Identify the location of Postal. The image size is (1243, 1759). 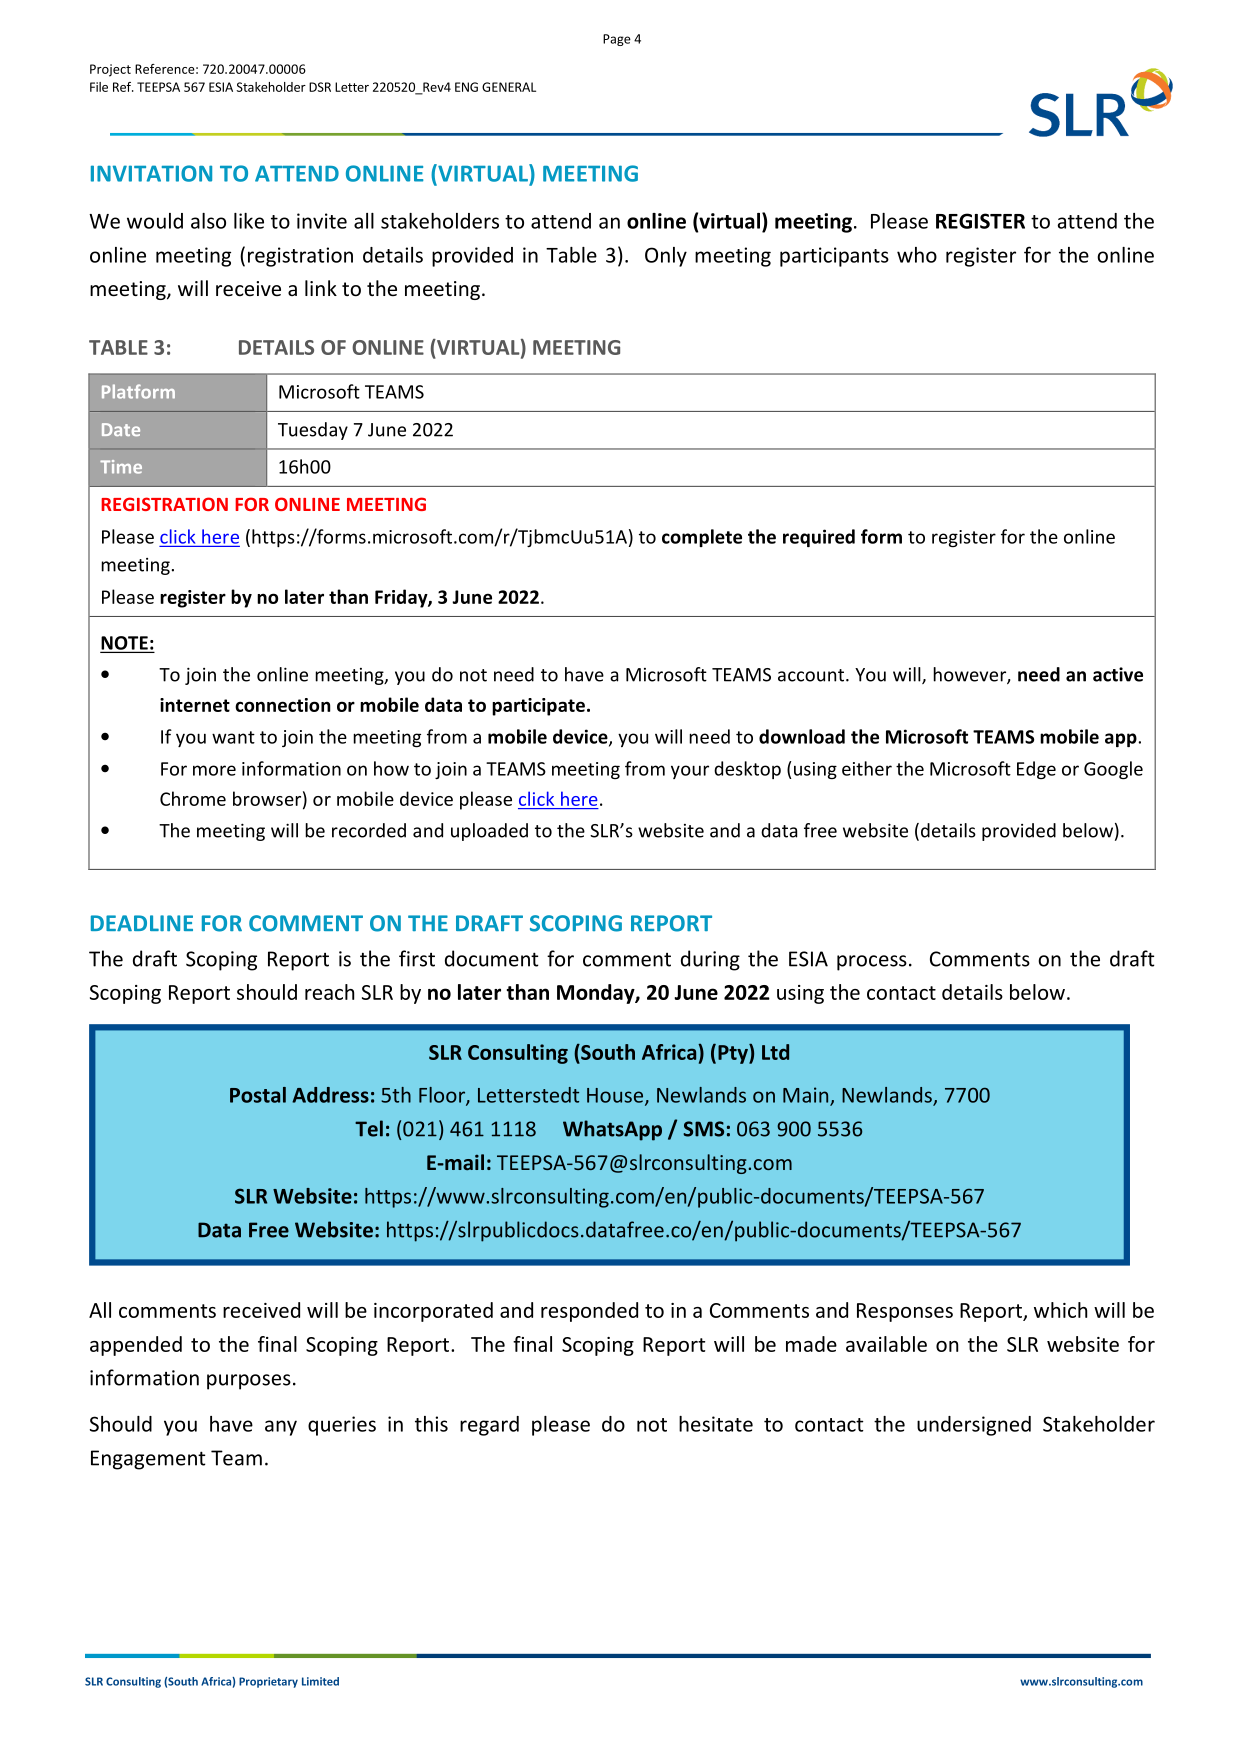
(258, 1095).
